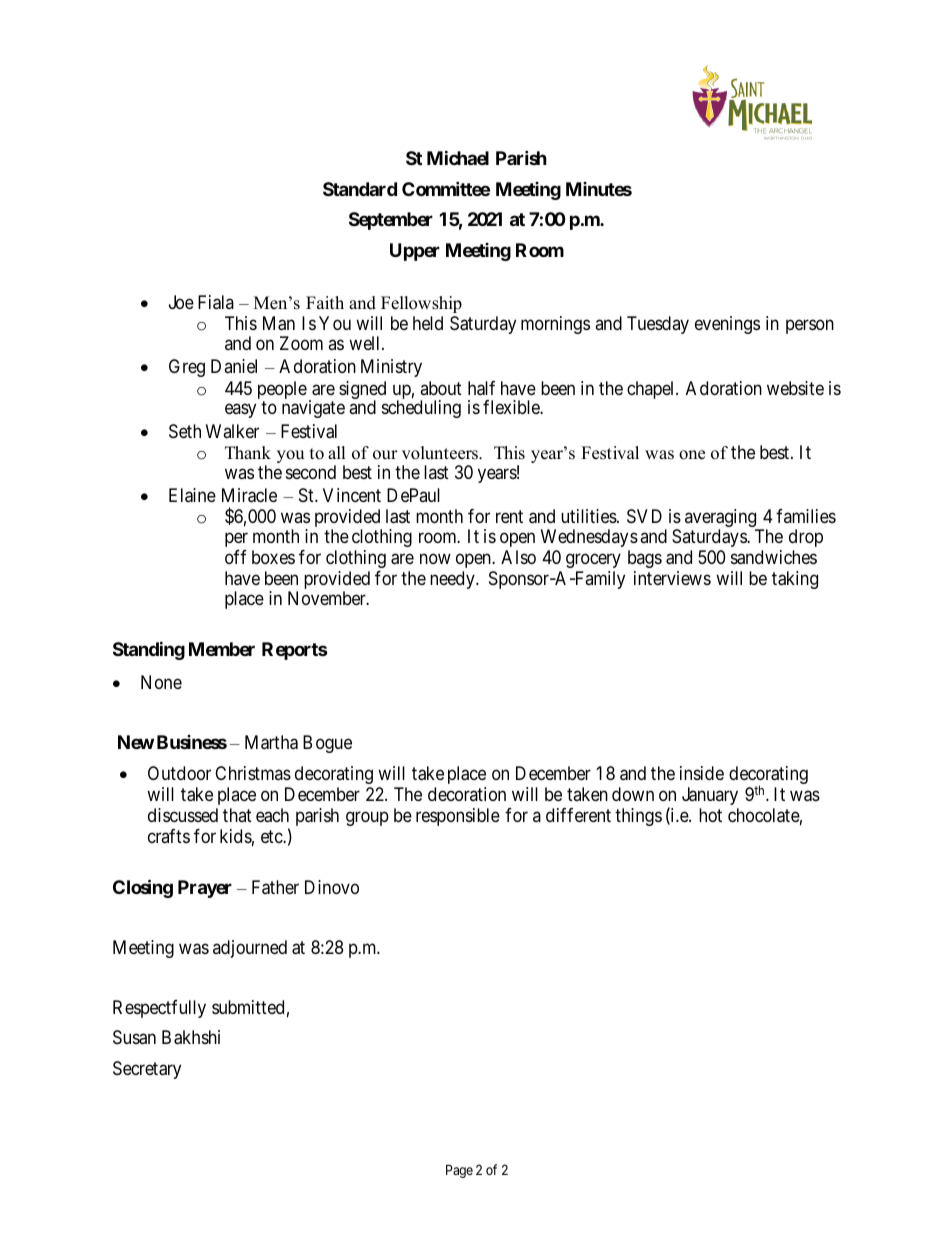 This screenshot has height=1233, width=952. What do you see at coordinates (147, 1070) in the screenshot?
I see `Secretary` at bounding box center [147, 1070].
